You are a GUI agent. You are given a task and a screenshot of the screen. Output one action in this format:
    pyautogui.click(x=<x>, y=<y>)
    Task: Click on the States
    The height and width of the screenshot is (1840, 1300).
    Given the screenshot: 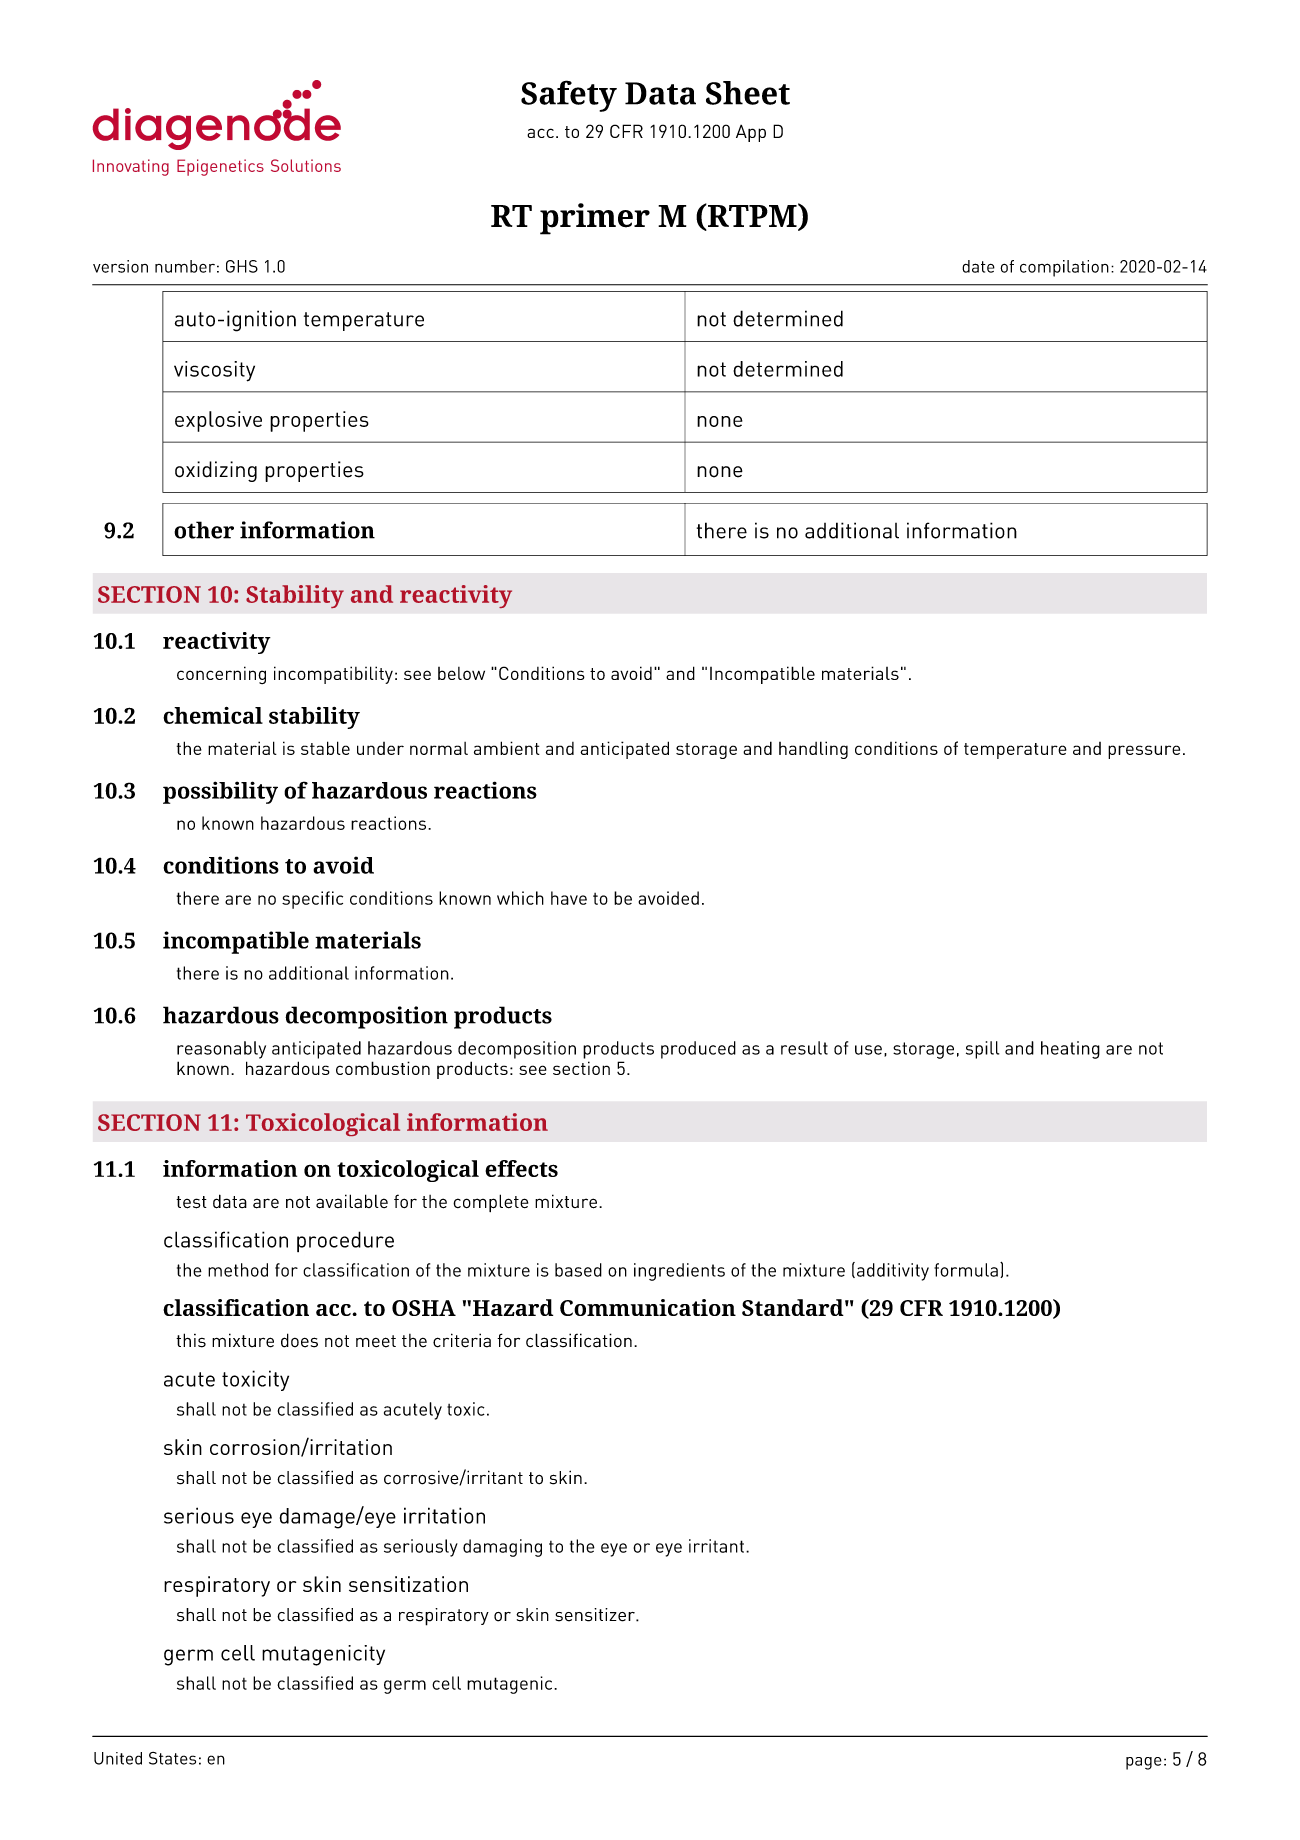 What is the action you would take?
    pyautogui.click(x=172, y=1758)
